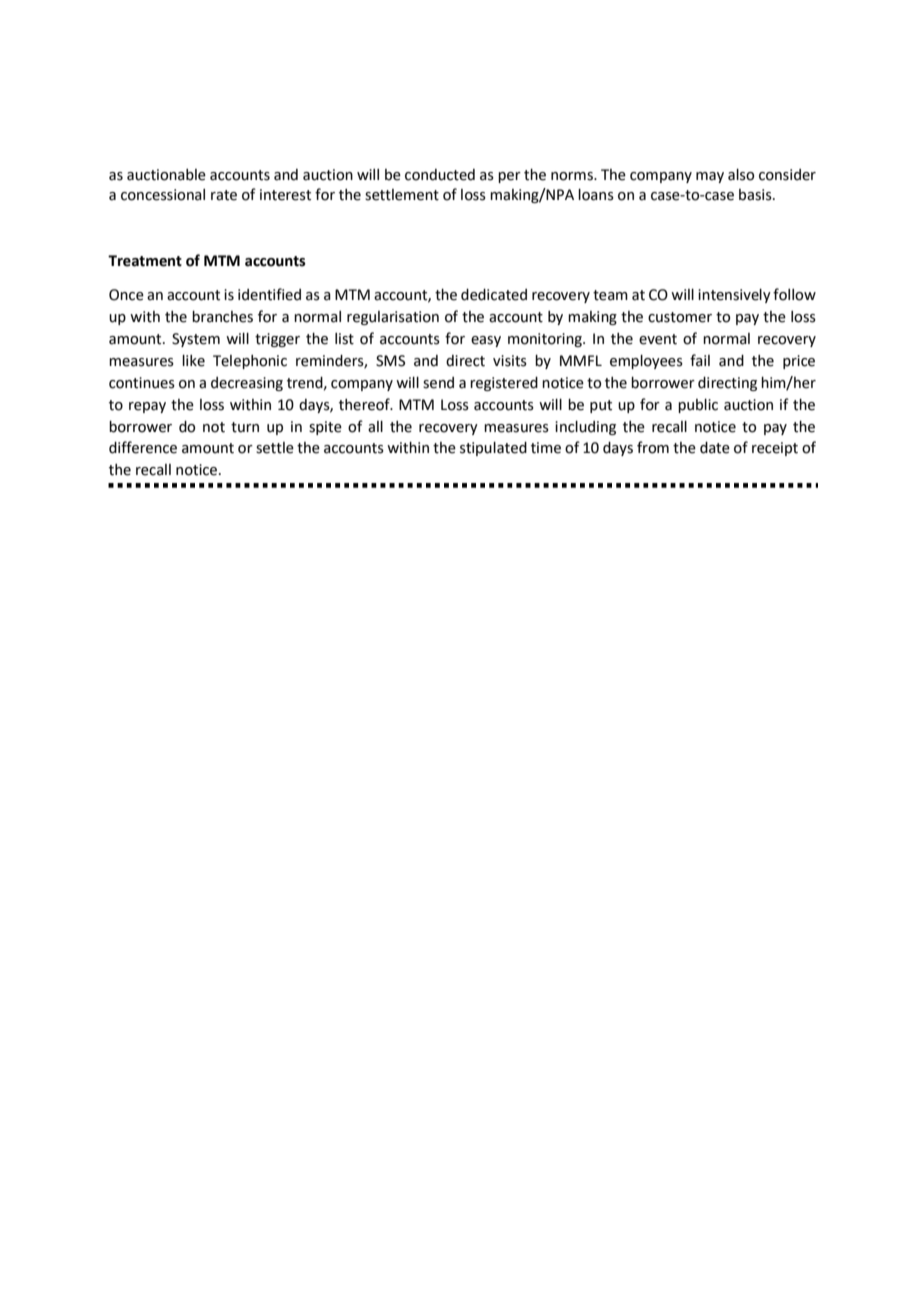 The width and height of the screenshot is (924, 1308). Describe the element at coordinates (193, 361) in the screenshot. I see `like` at that location.
